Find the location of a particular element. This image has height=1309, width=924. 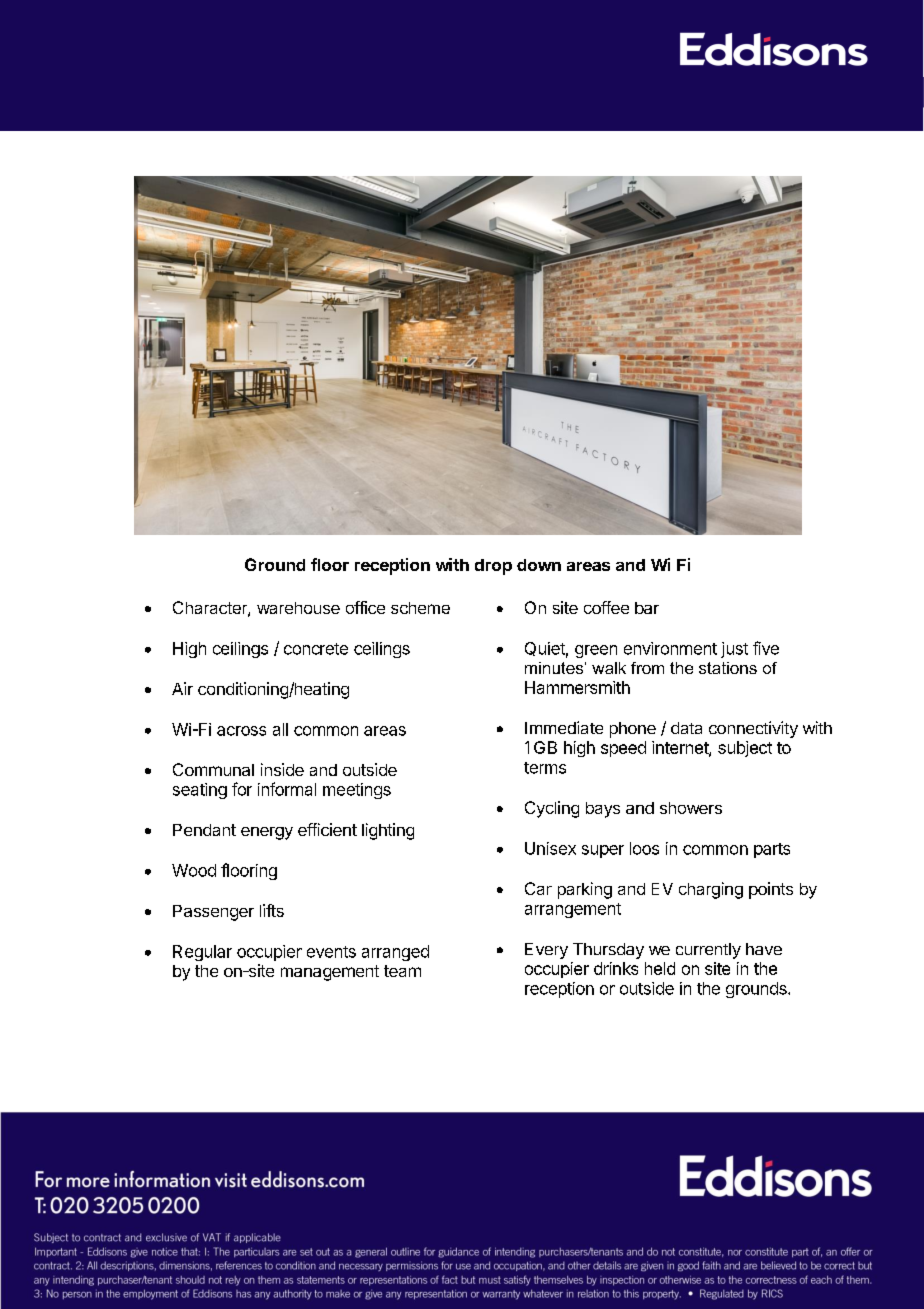

bar is located at coordinates (647, 608).
